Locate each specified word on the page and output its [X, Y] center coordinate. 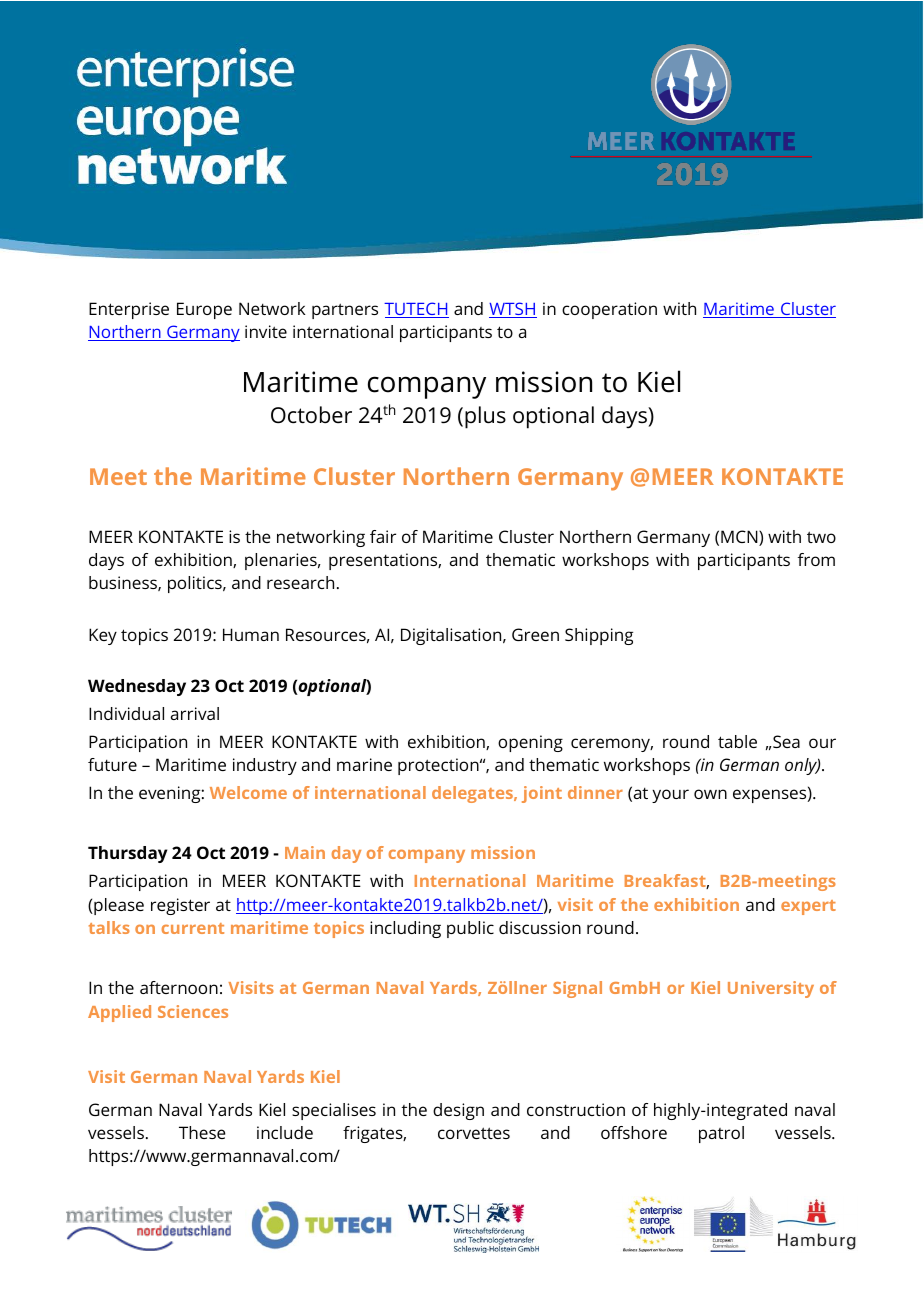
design [458, 1111]
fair [383, 536]
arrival [195, 713]
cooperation [609, 310]
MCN [740, 538]
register [180, 906]
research [300, 582]
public [470, 929]
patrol [721, 1134]
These [202, 1132]
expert [808, 907]
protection [439, 766]
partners [345, 311]
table [737, 741]
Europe [204, 310]
